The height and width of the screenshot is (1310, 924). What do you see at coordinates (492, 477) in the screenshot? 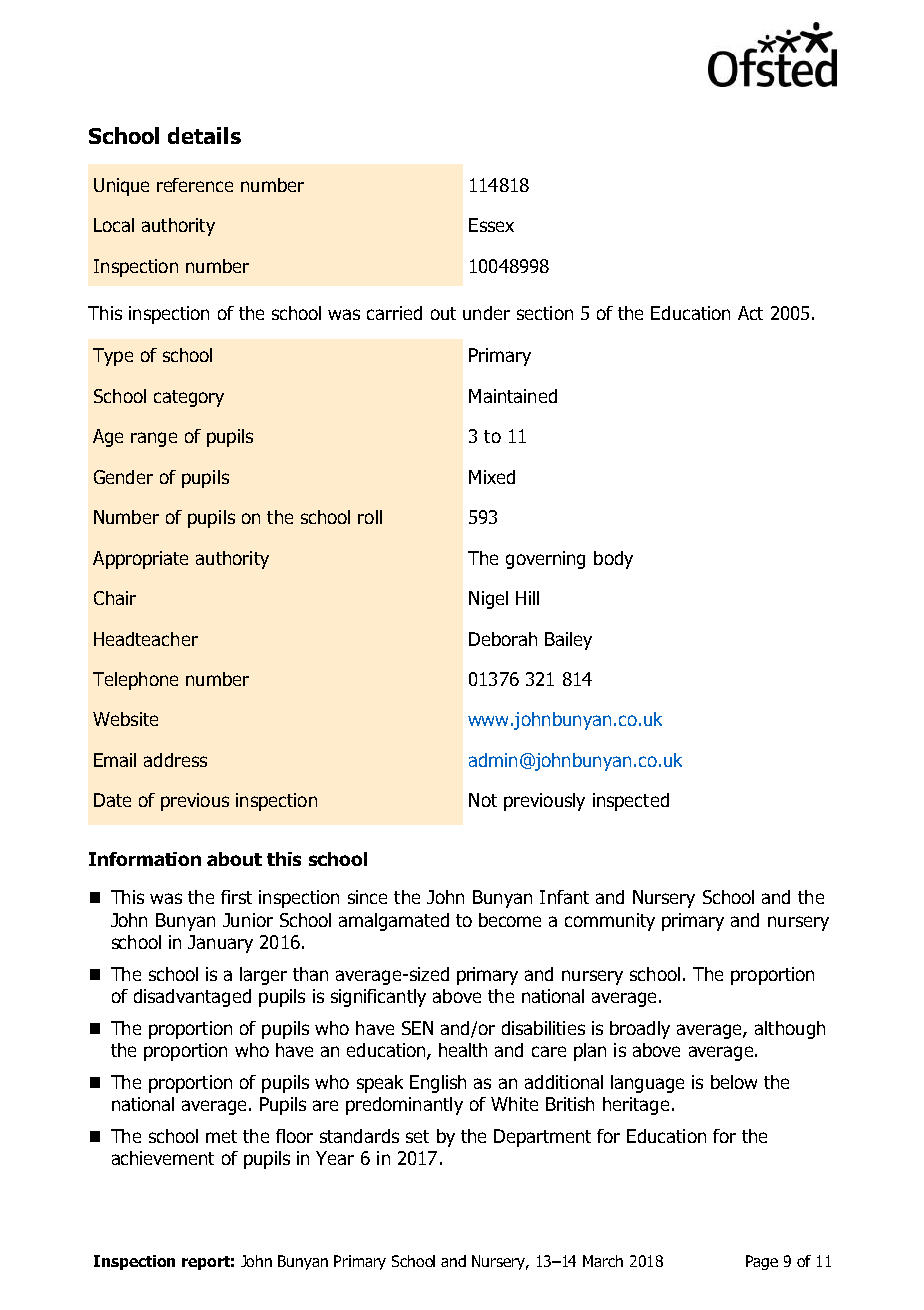
I see `Mixed` at bounding box center [492, 477].
